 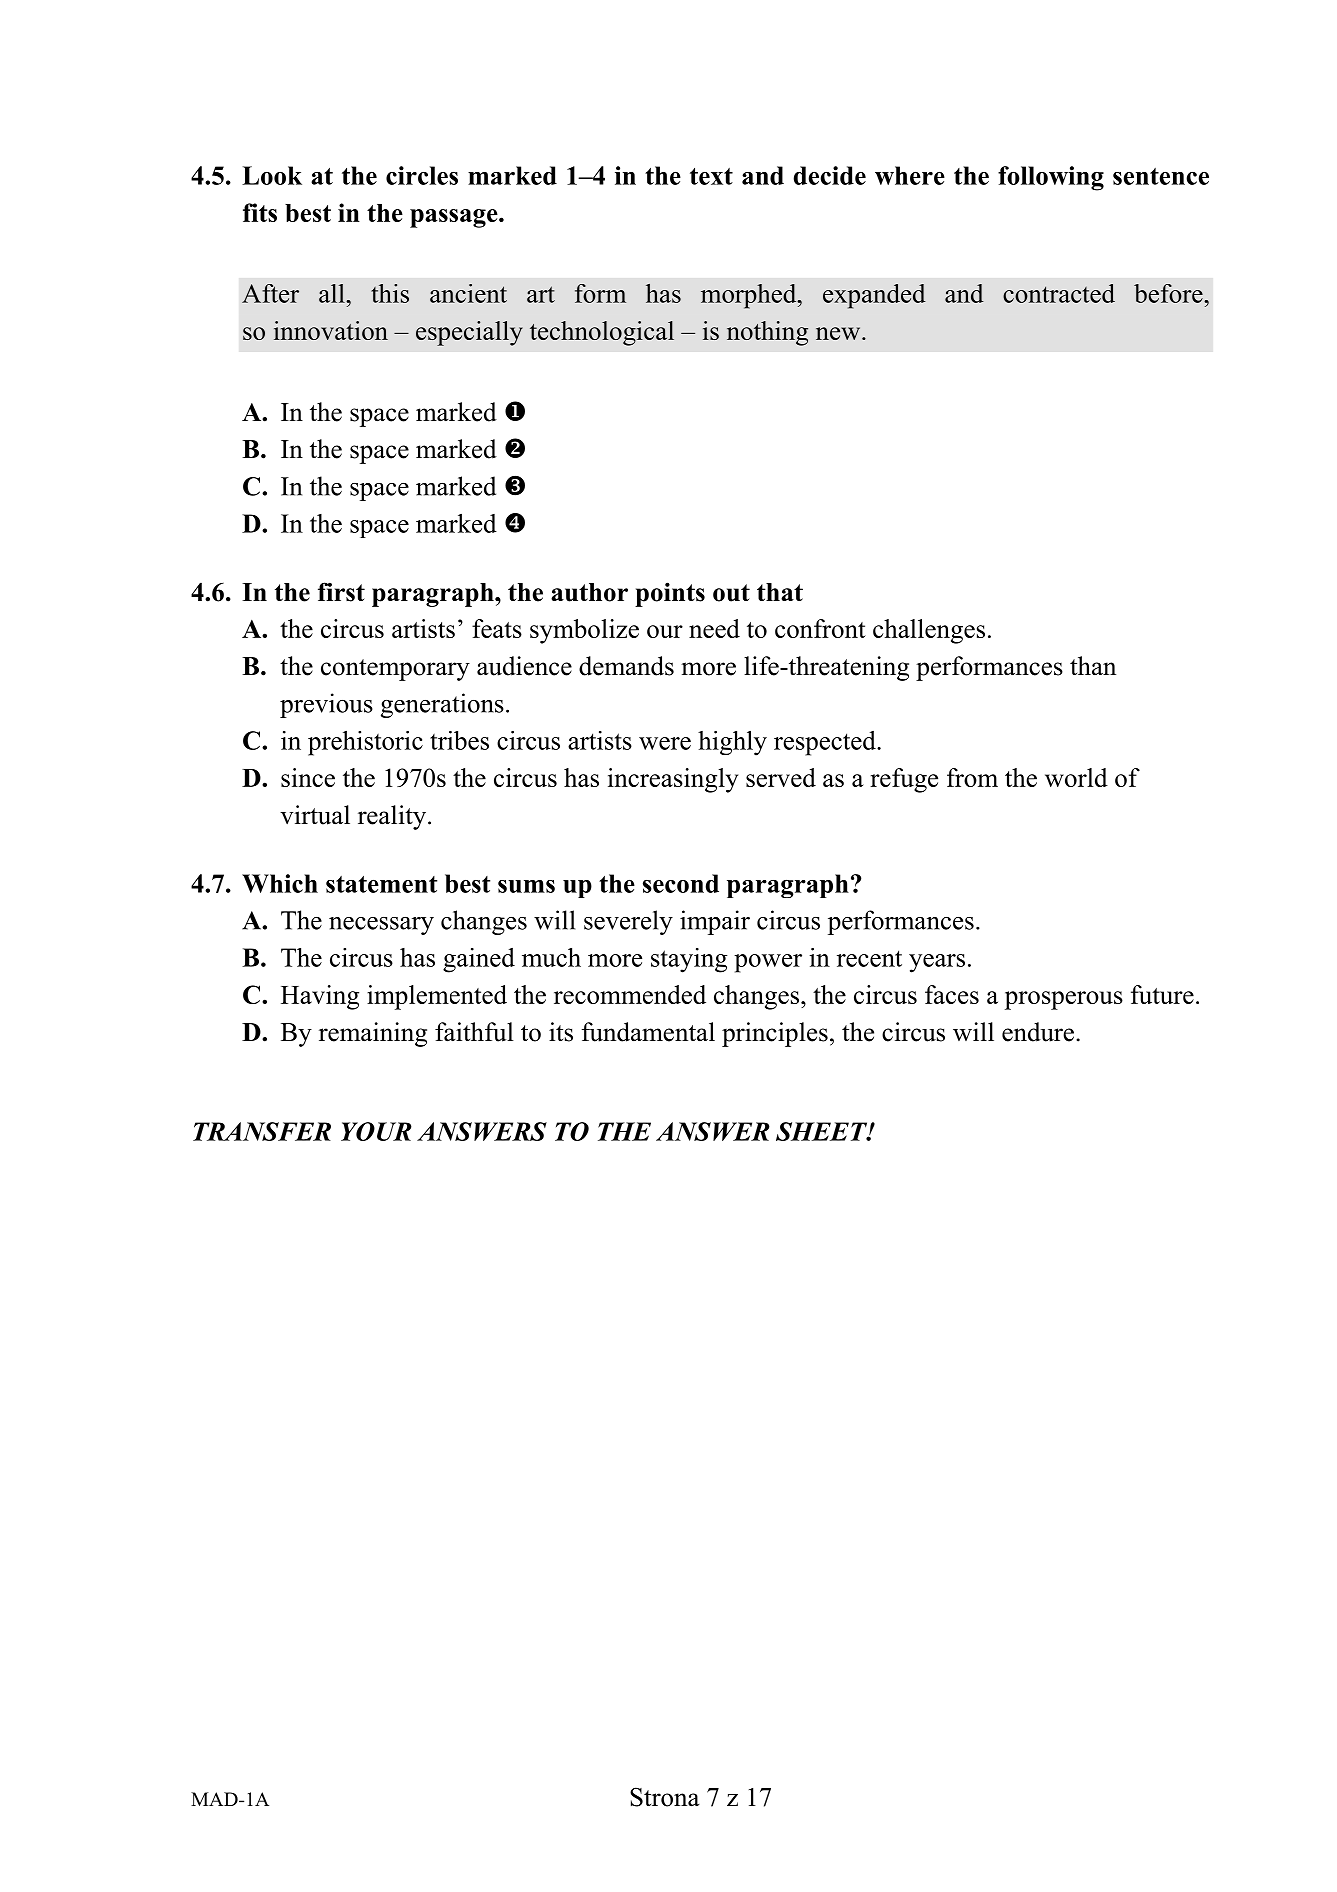 What do you see at coordinates (689, 960) in the screenshot?
I see `staying` at bounding box center [689, 960].
